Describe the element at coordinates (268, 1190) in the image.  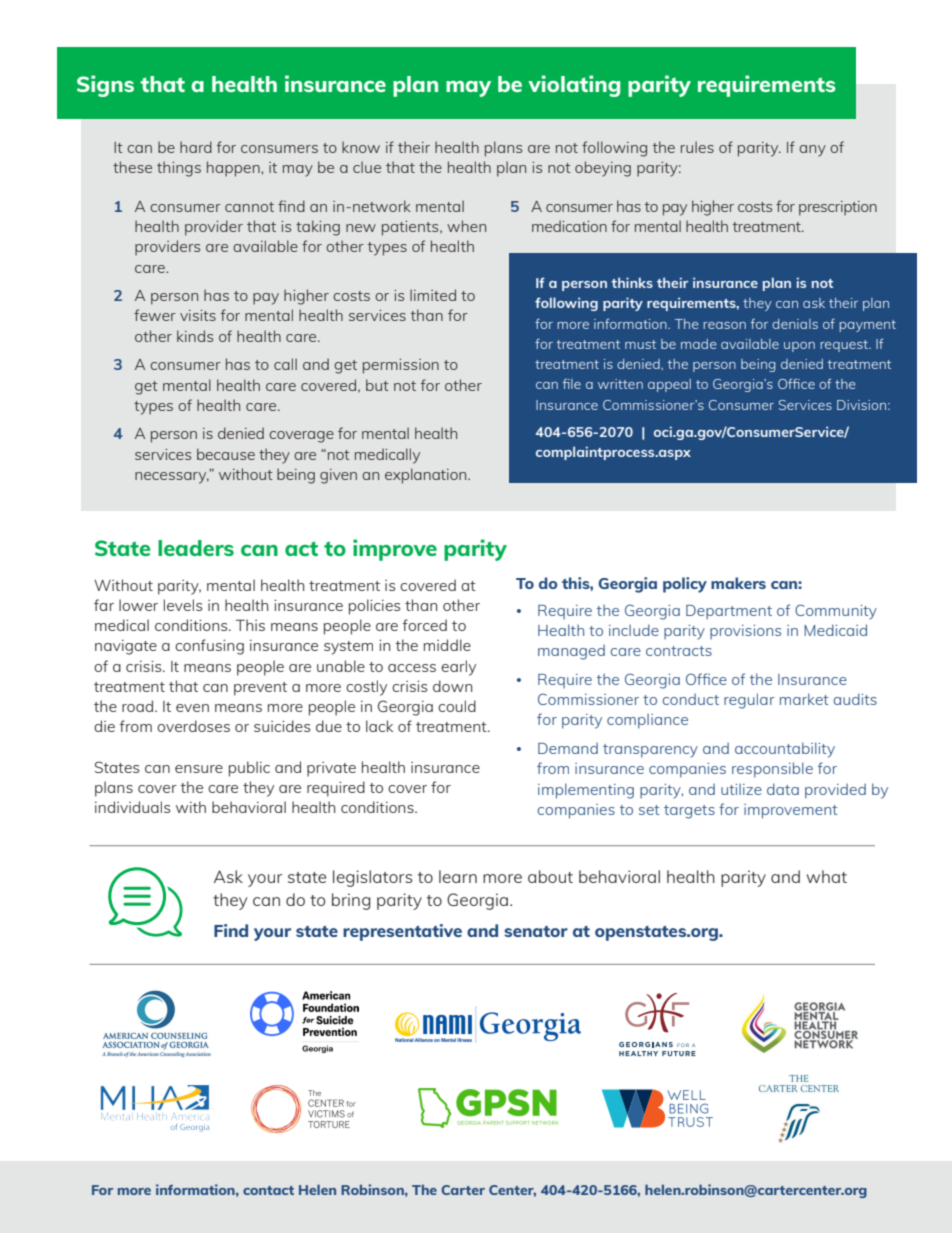
I see `contact` at that location.
